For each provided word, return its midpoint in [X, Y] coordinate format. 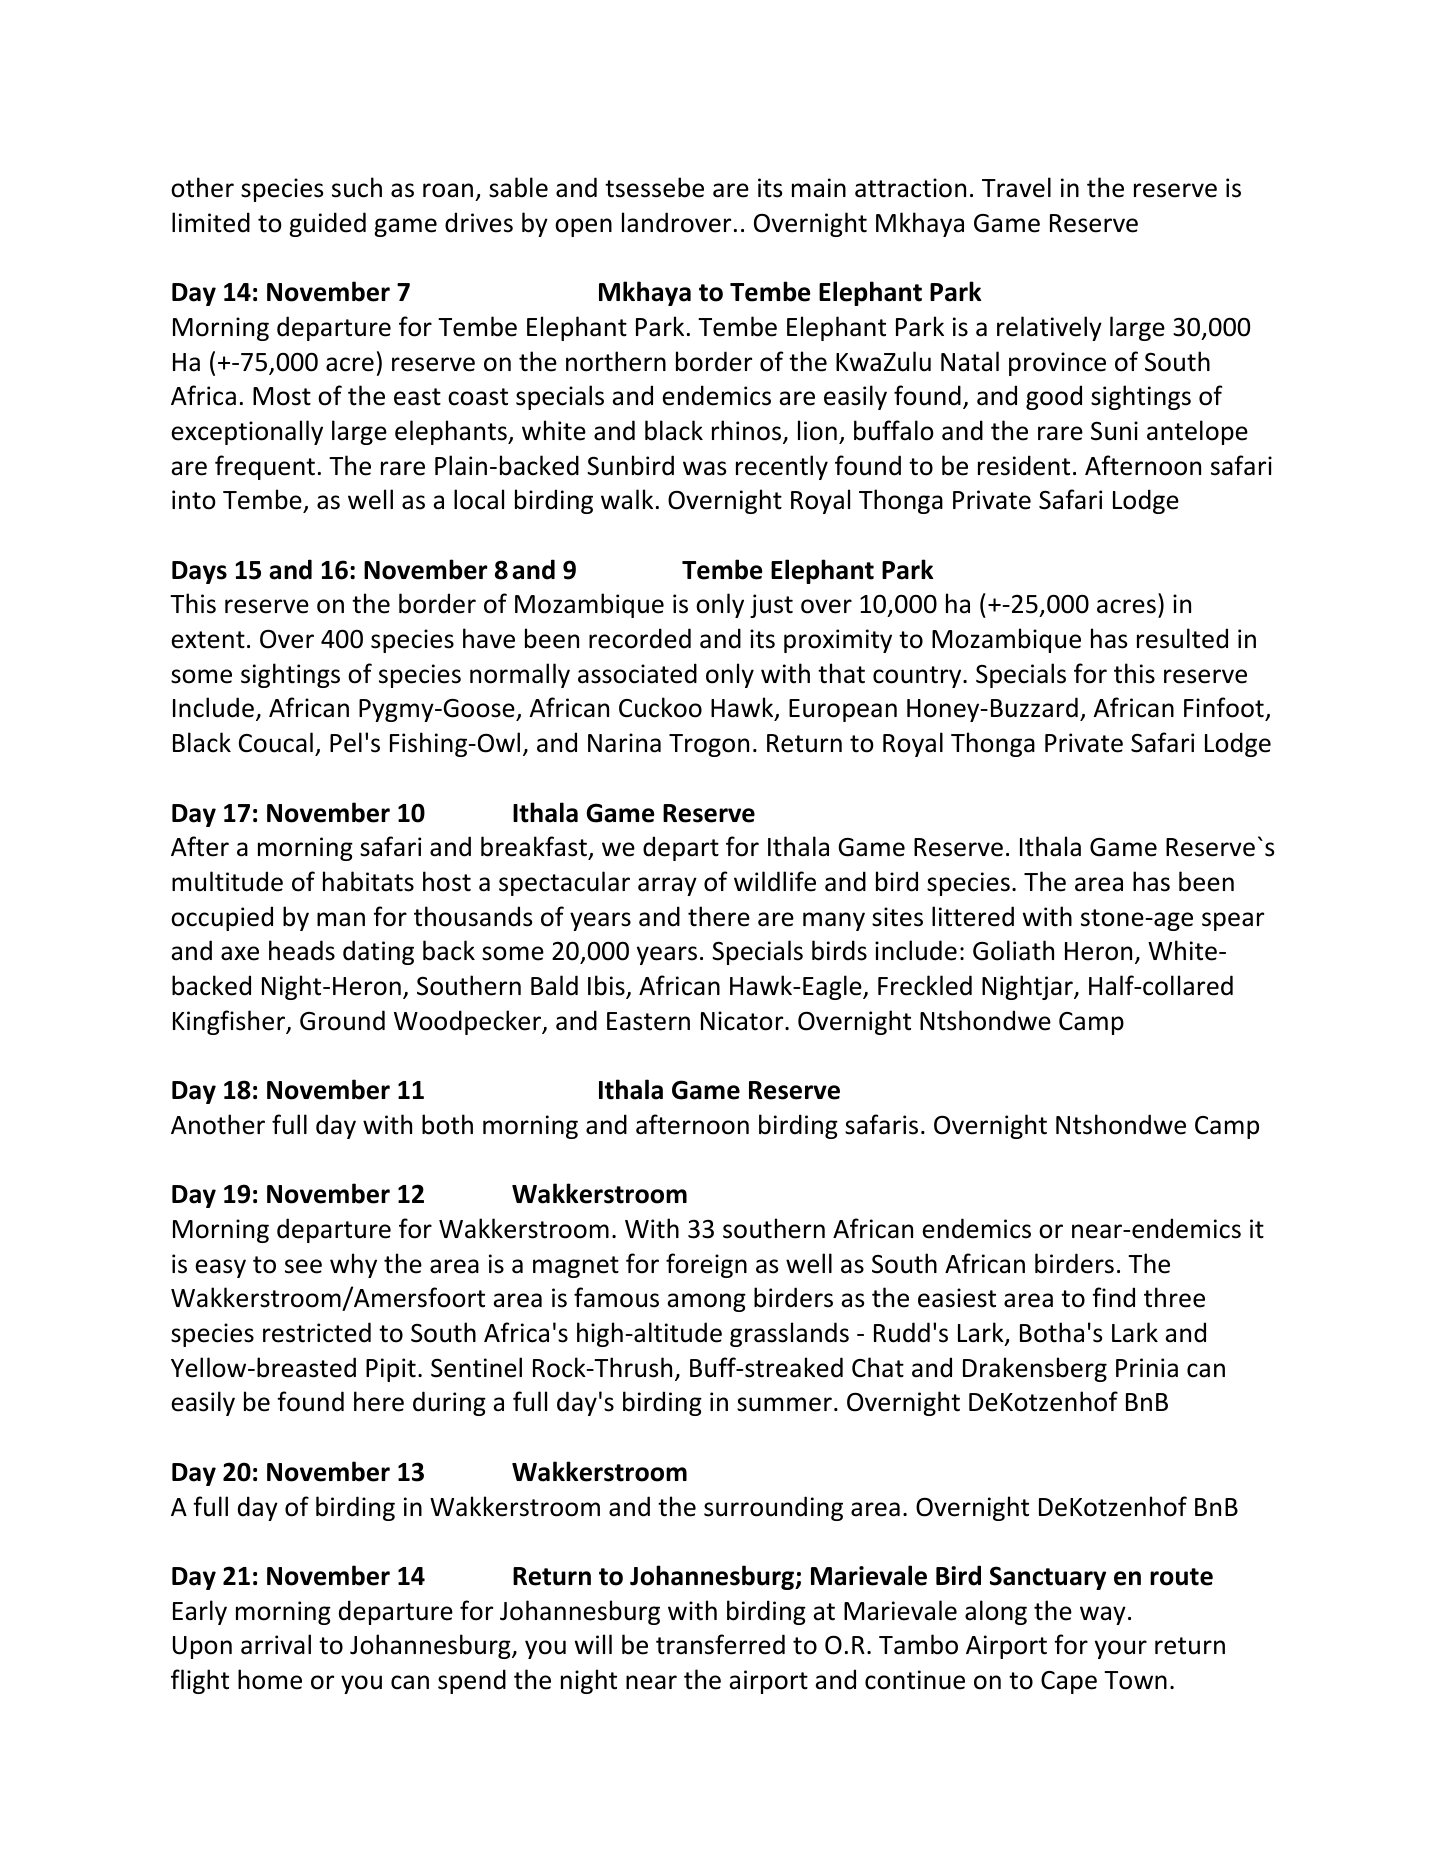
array [667, 886]
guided [327, 224]
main [819, 188]
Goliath [1013, 950]
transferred [720, 1644]
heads [302, 950]
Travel [1016, 187]
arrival [276, 1644]
